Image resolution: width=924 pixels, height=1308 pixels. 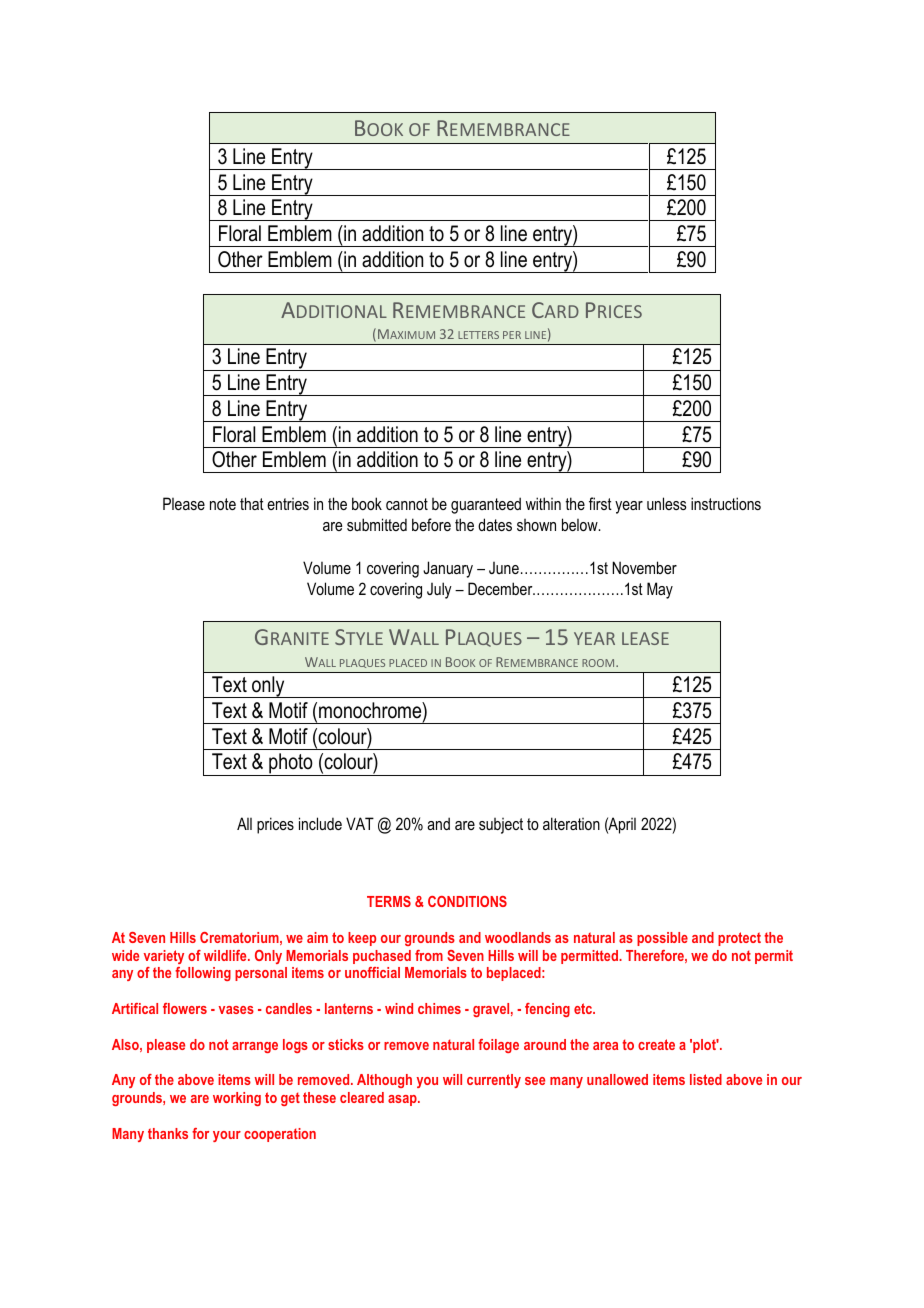 What do you see at coordinates (478, 335) in the screenshot?
I see `LETTERS` at bounding box center [478, 335].
